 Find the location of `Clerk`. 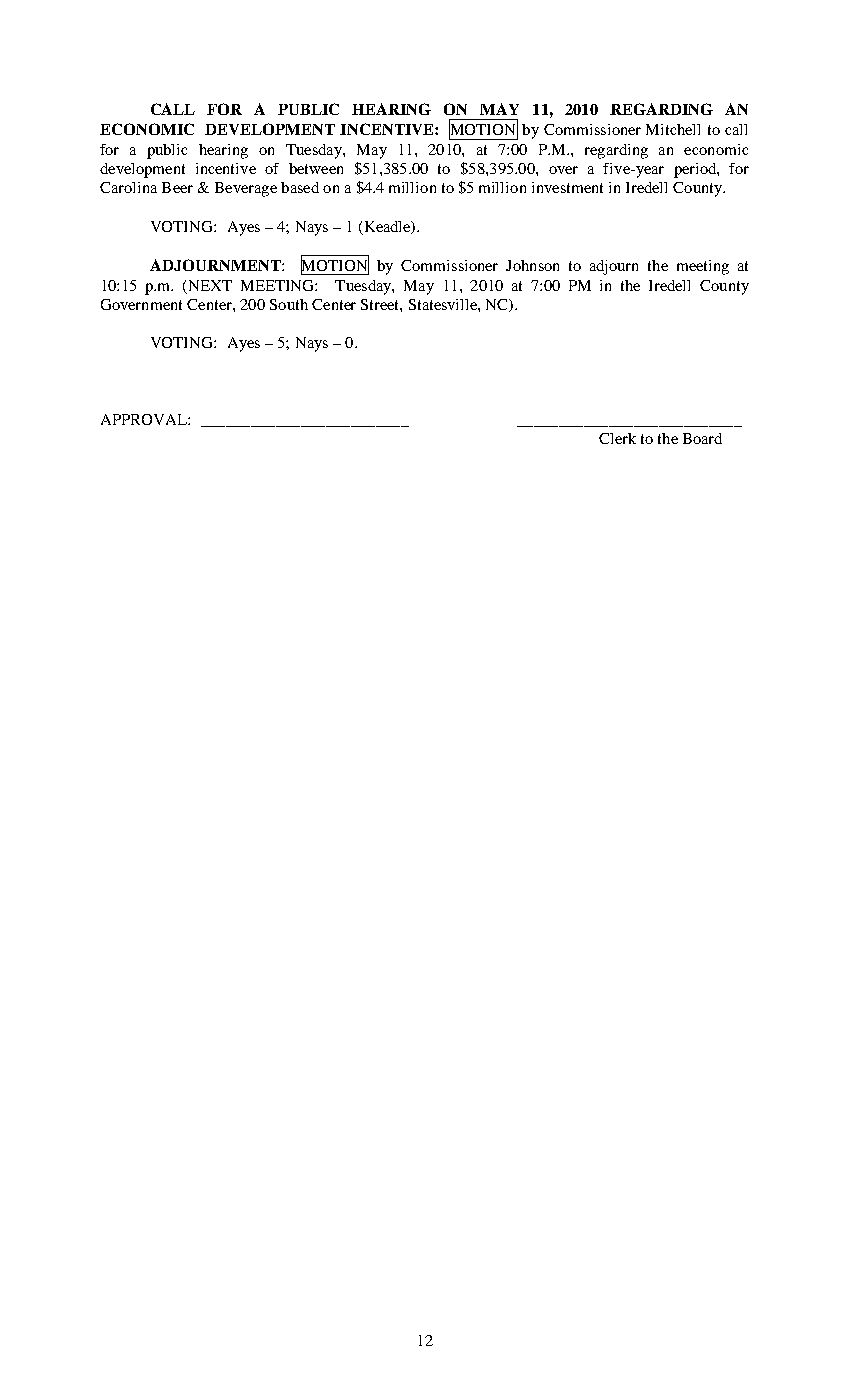

Clerk is located at coordinates (617, 438).
